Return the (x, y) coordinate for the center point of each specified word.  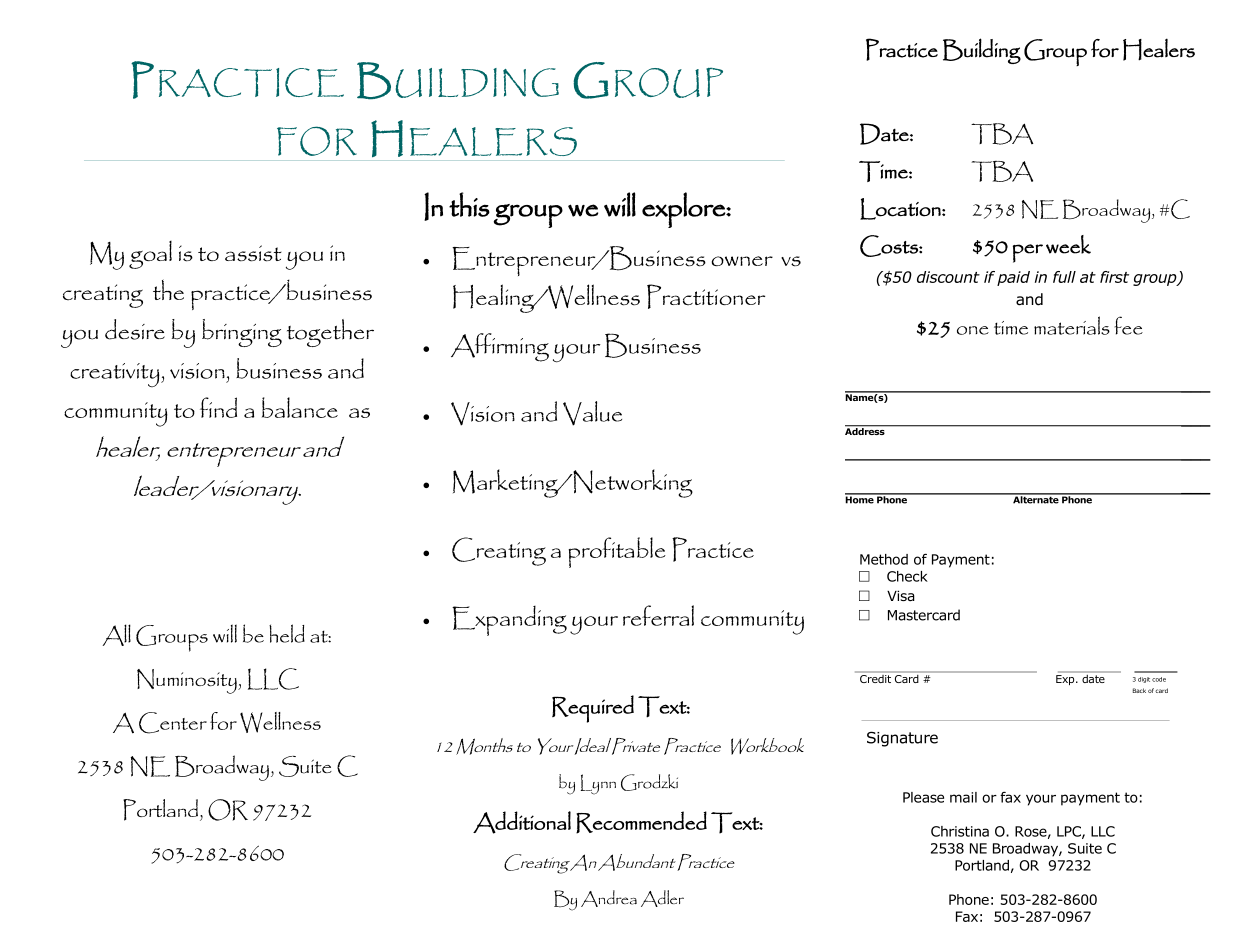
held (287, 633)
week (1068, 244)
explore (684, 210)
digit (1144, 680)
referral (658, 615)
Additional (522, 822)
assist (253, 253)
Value (592, 413)
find (218, 407)
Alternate (1036, 499)
